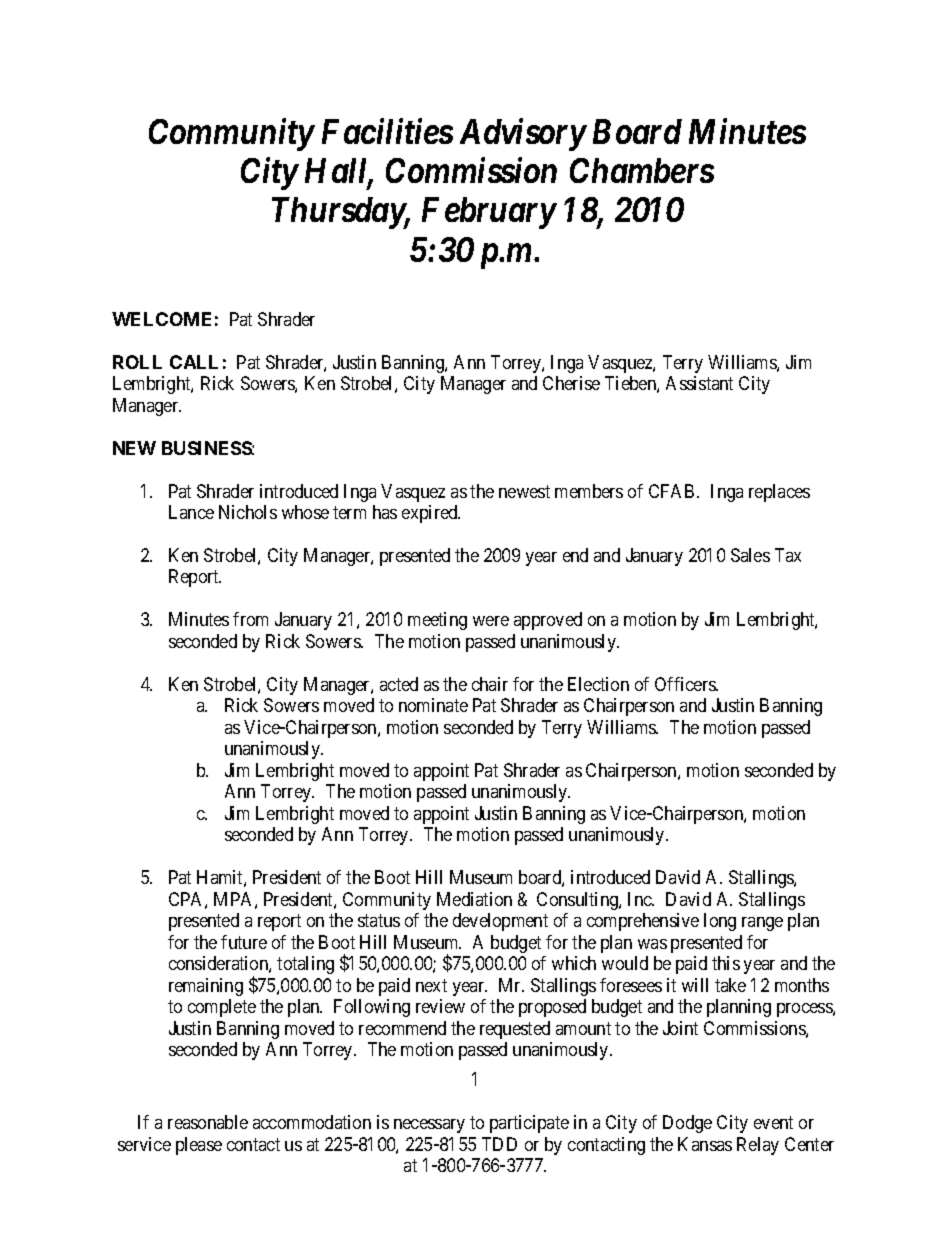  What do you see at coordinates (208, 1122) in the screenshot?
I see `reasonable` at bounding box center [208, 1122].
